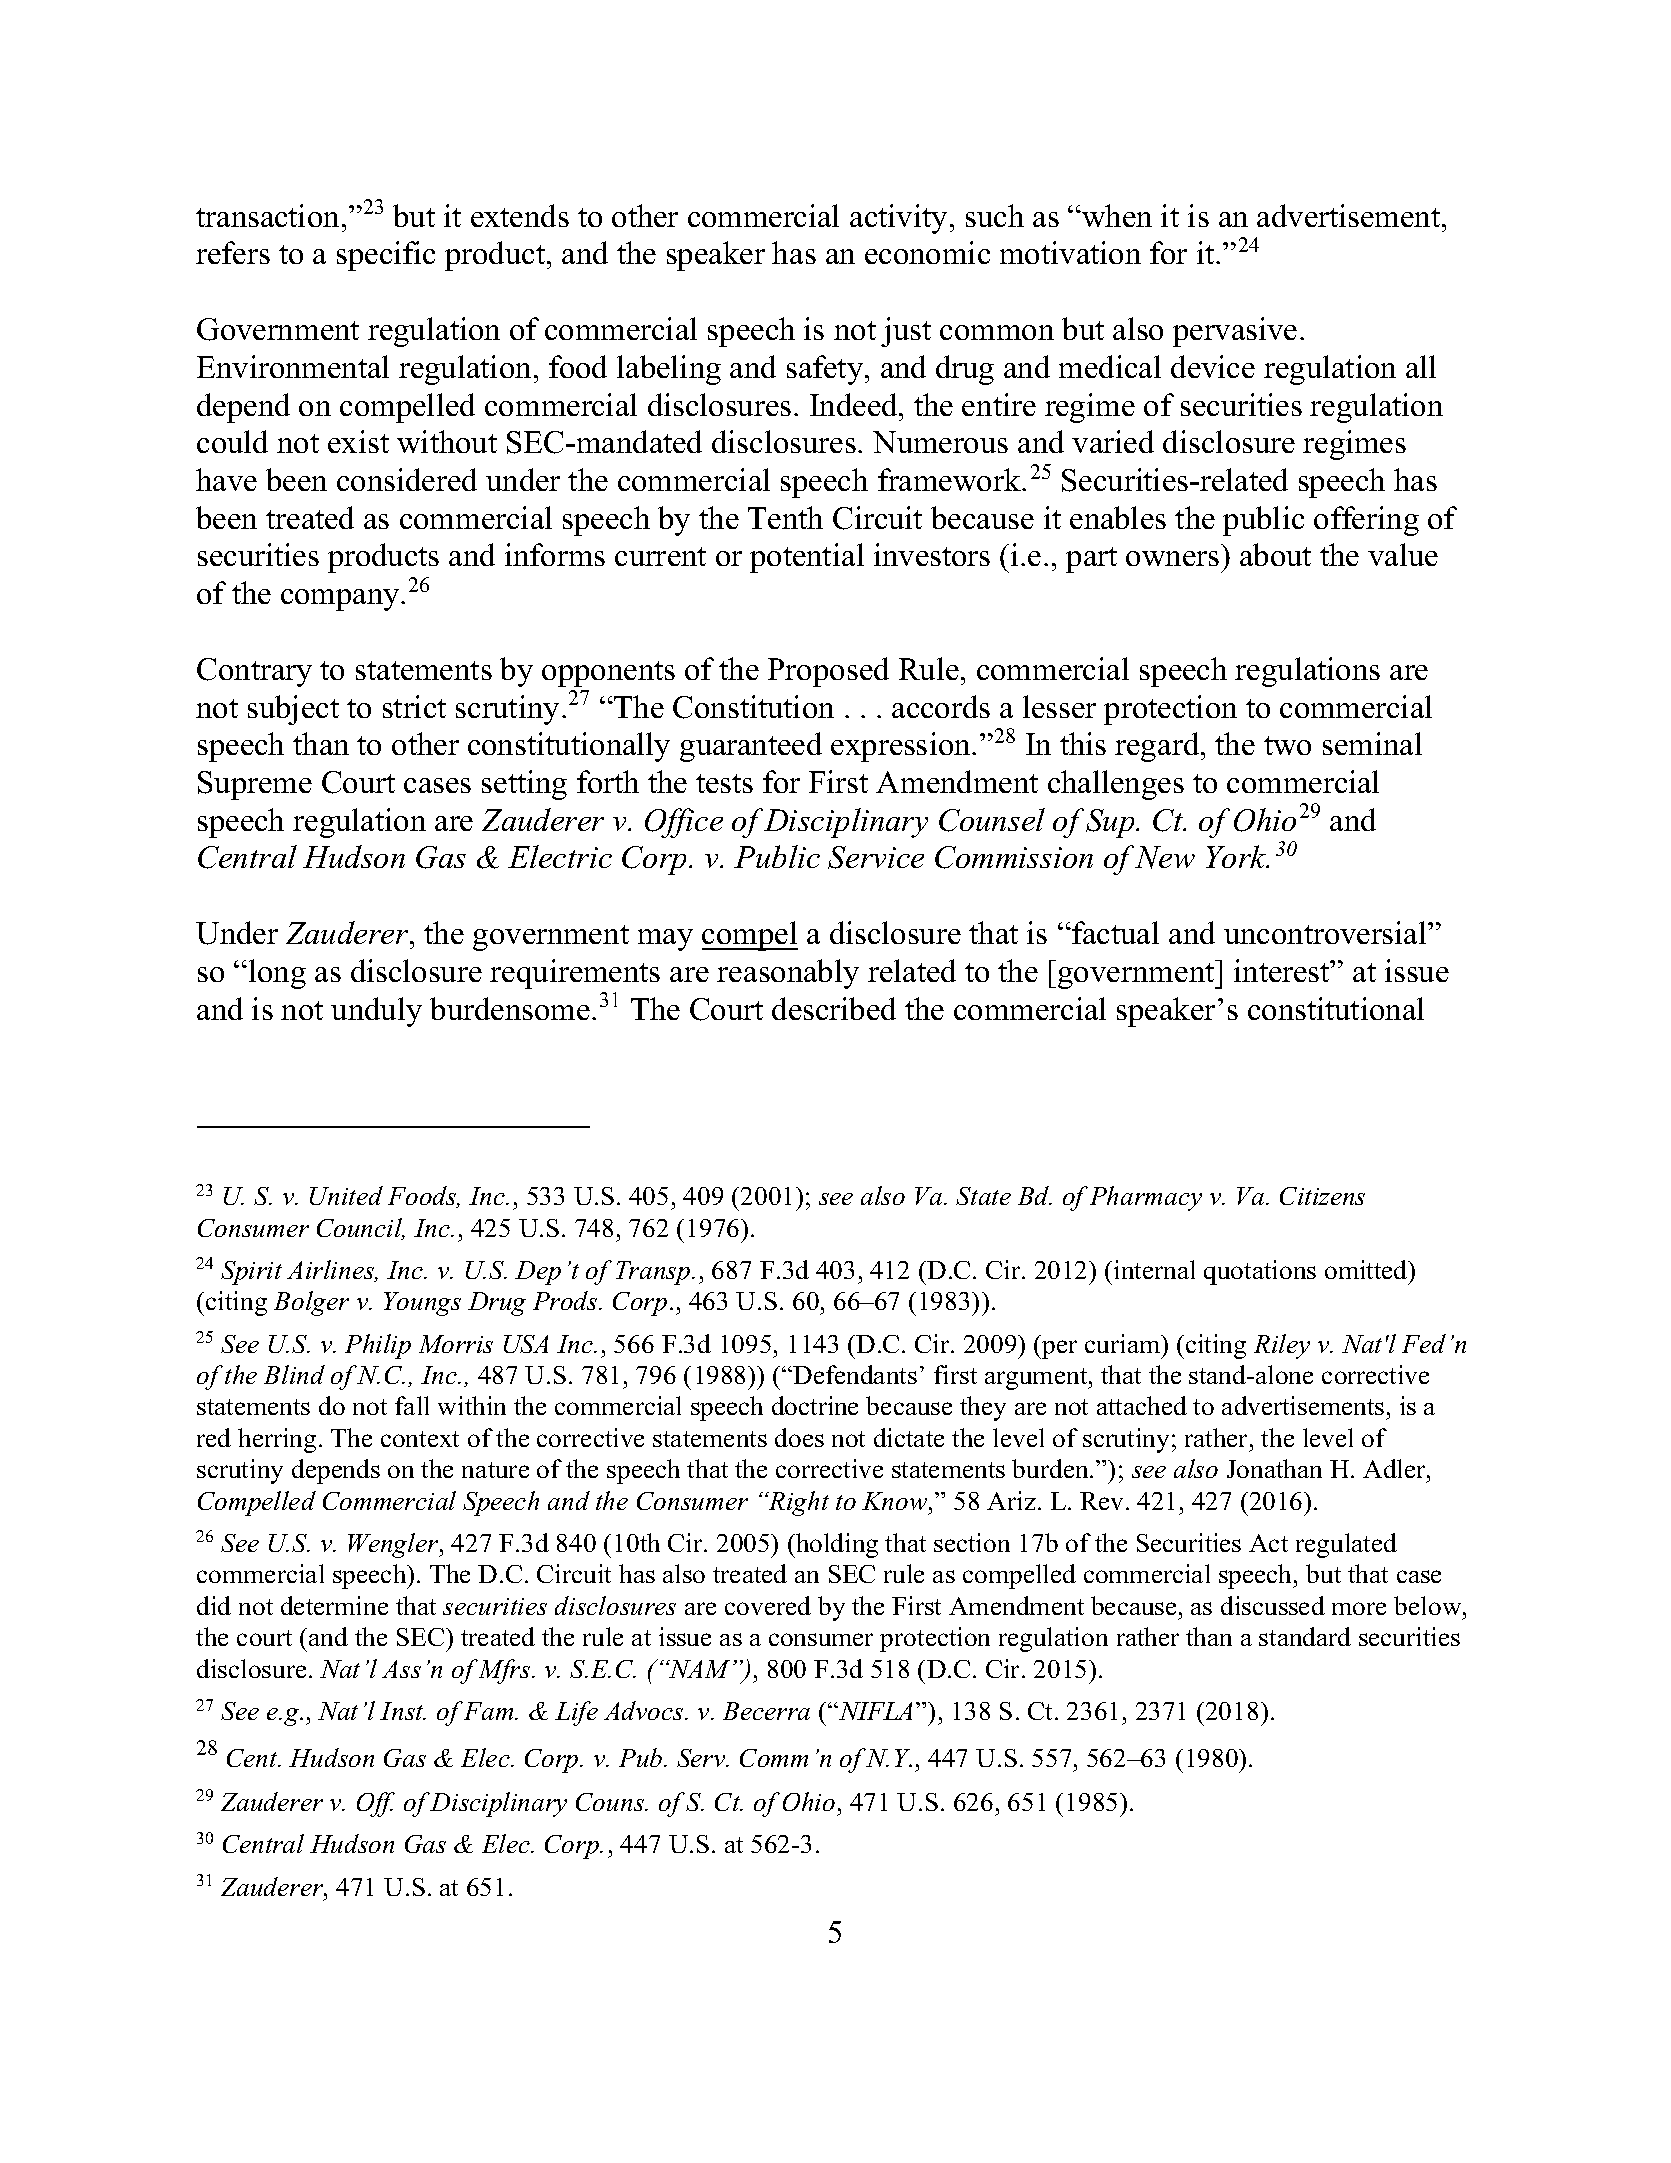 The width and height of the screenshot is (1671, 2163). What do you see at coordinates (768, 1605) in the screenshot?
I see `covered` at bounding box center [768, 1605].
